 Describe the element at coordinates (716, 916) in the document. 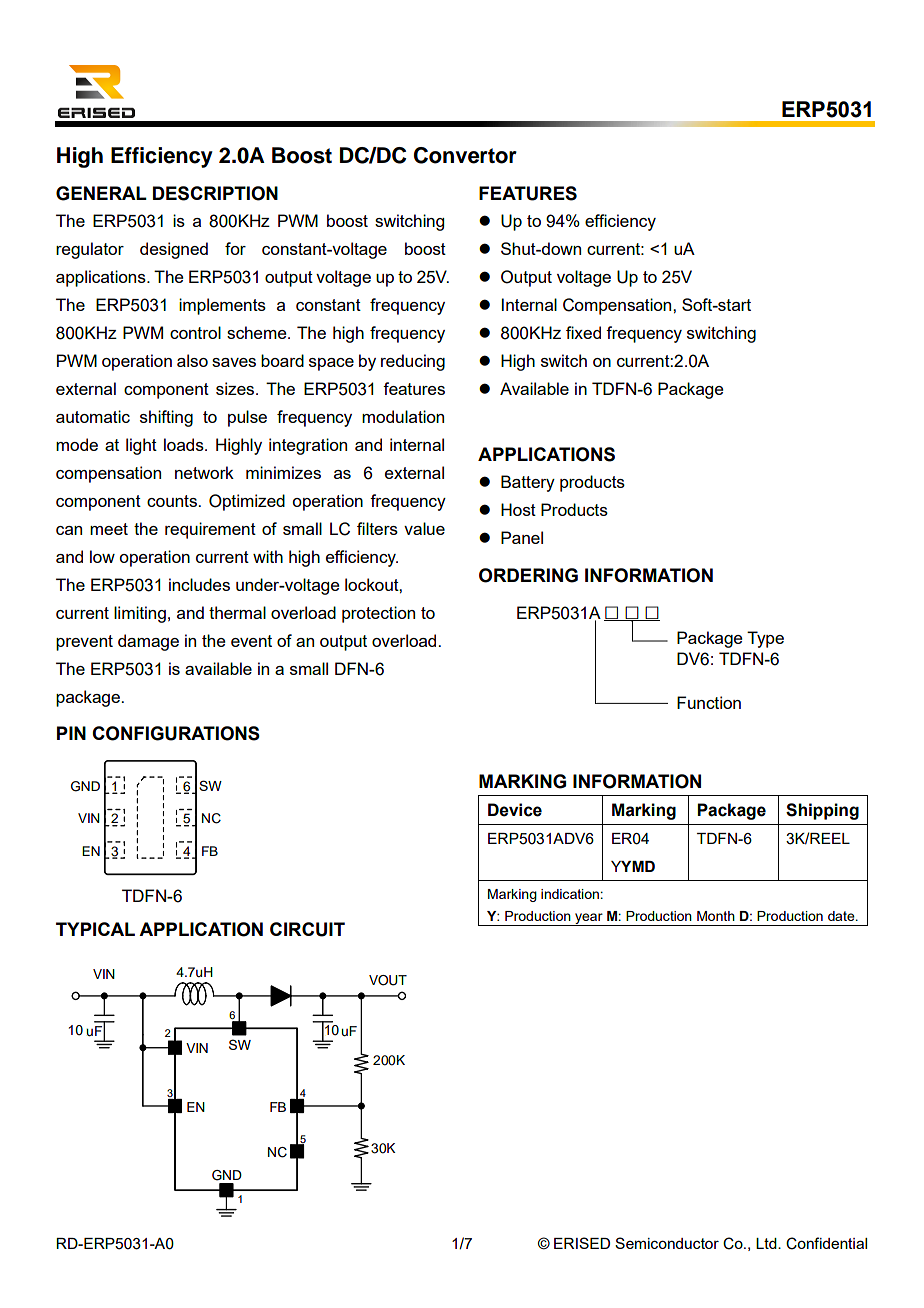

I see `Month` at that location.
